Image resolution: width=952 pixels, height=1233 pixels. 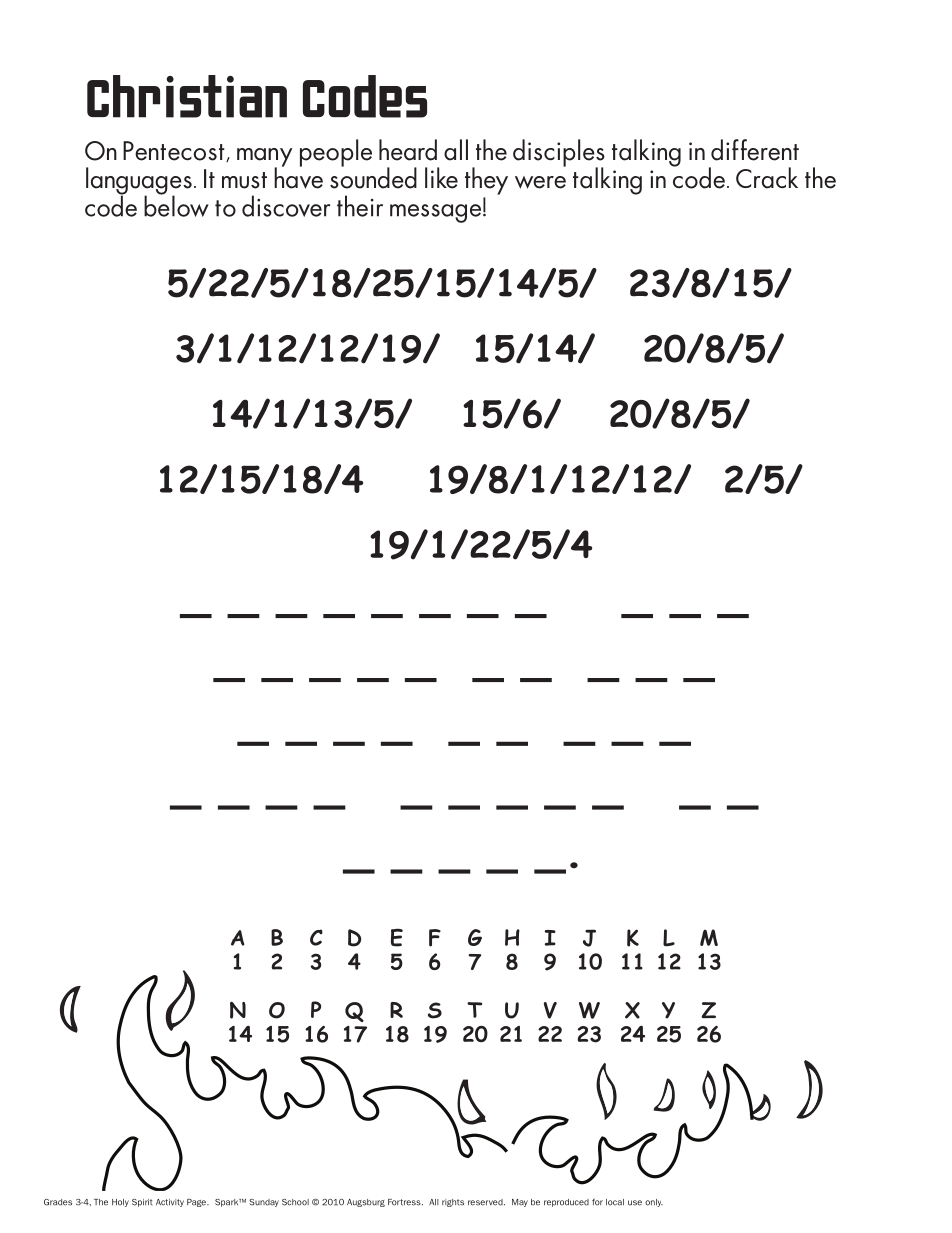 What do you see at coordinates (453, 1203) in the image?
I see `rights` at bounding box center [453, 1203].
